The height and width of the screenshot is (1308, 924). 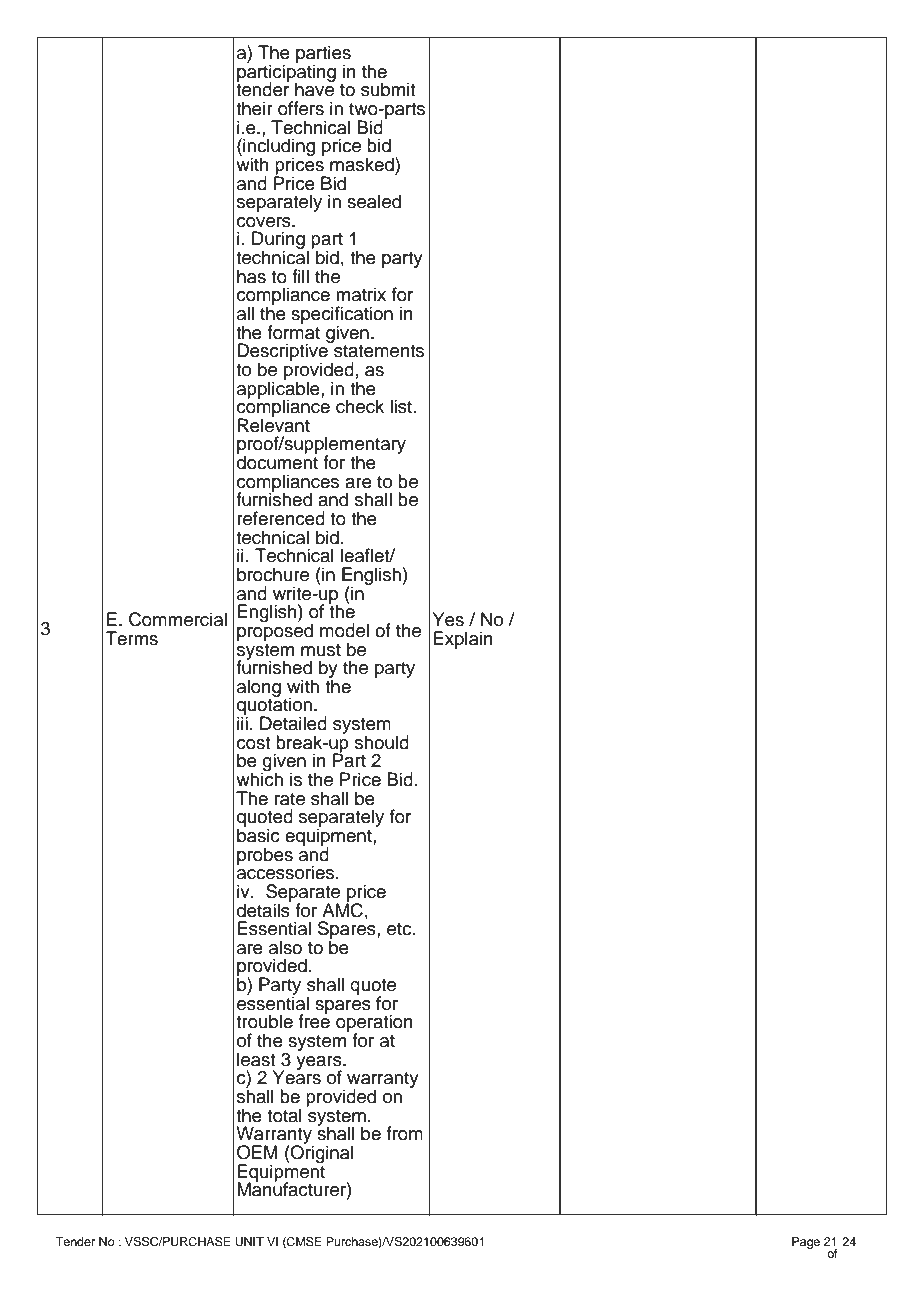 What do you see at coordinates (463, 640) in the screenshot?
I see `Explain` at bounding box center [463, 640].
